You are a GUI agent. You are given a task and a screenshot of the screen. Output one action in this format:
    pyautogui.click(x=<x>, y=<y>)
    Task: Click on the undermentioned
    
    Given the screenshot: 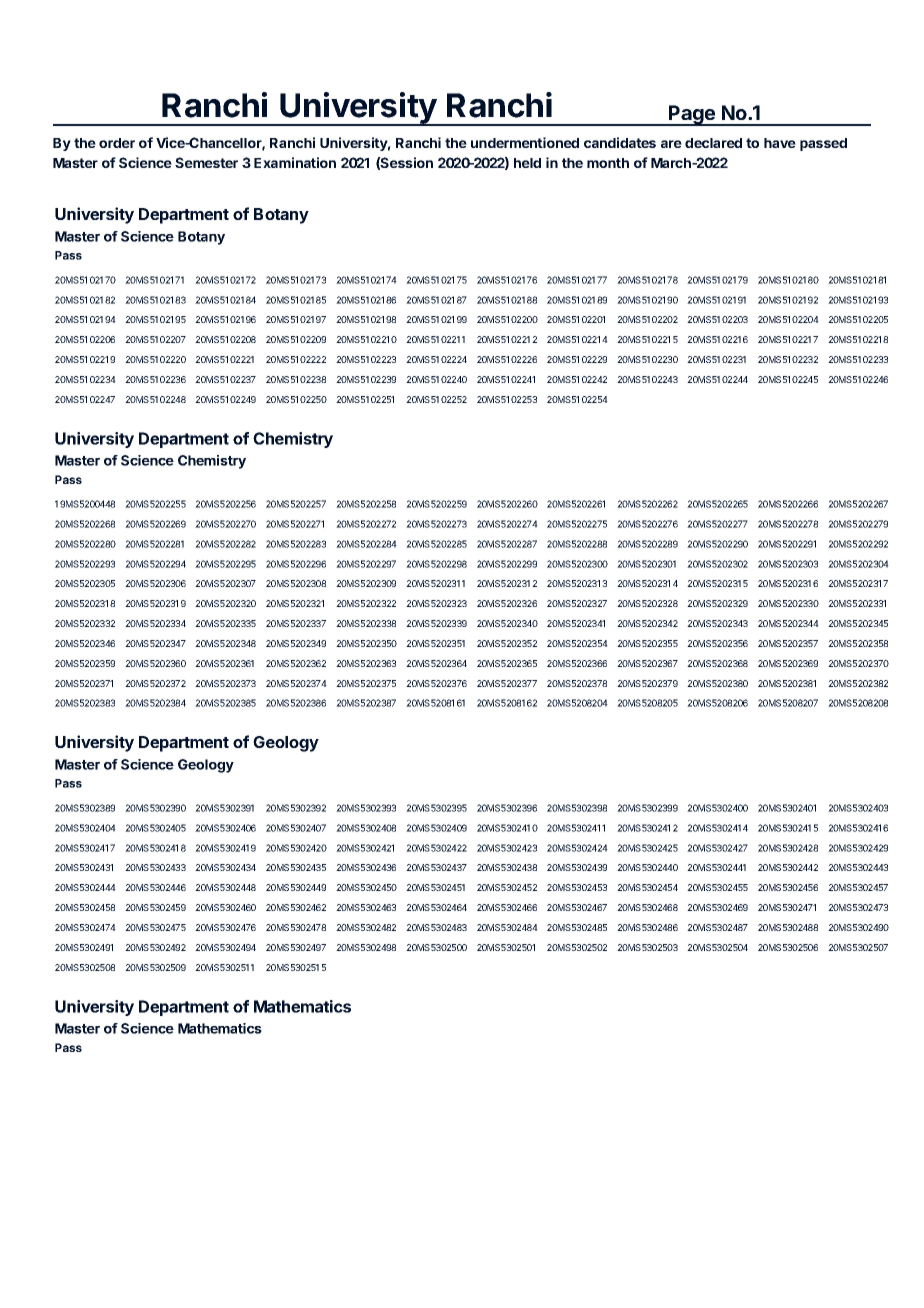 What is the action you would take?
    pyautogui.click(x=525, y=142)
